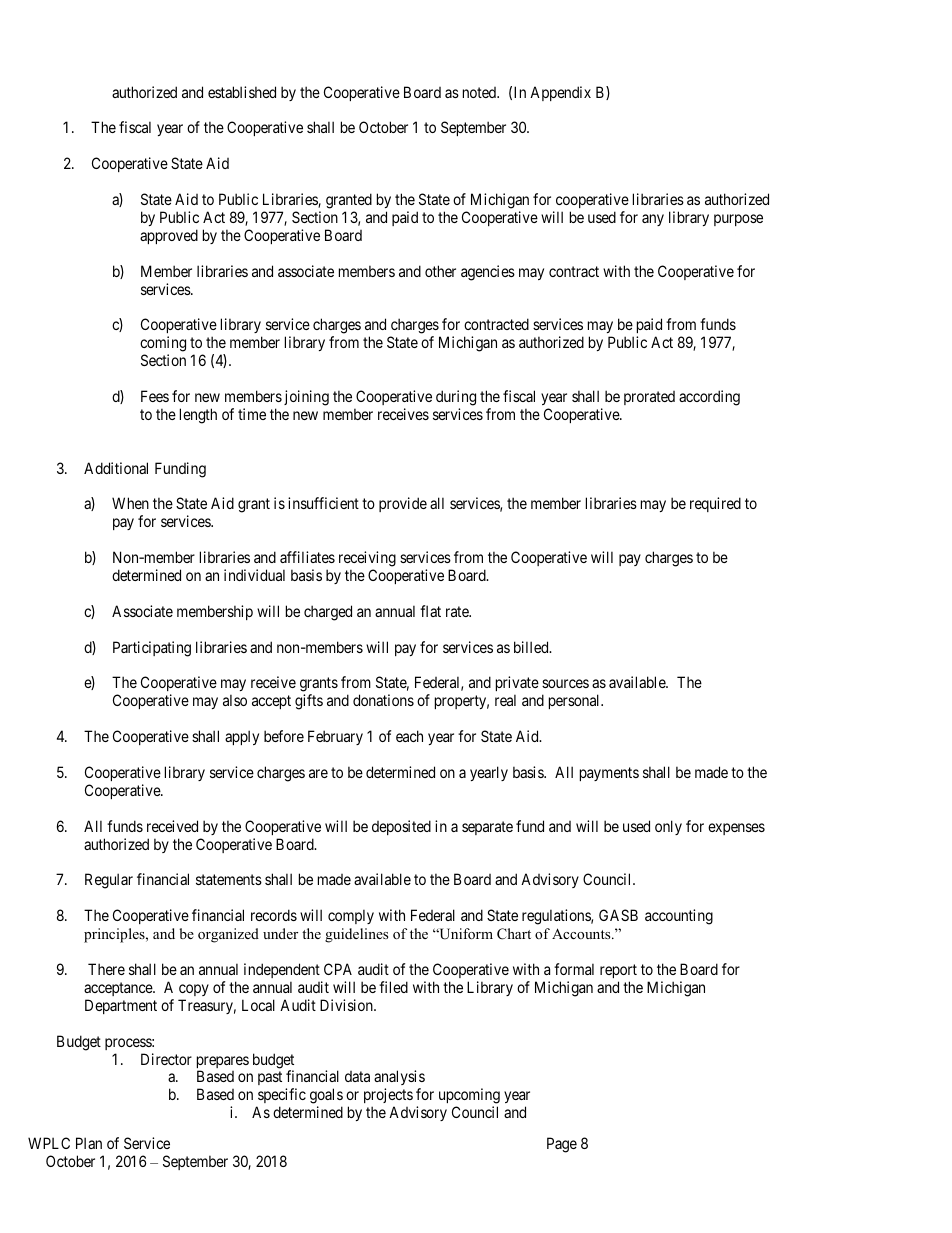 This page has width=952, height=1233. I want to click on Fees, so click(155, 396).
